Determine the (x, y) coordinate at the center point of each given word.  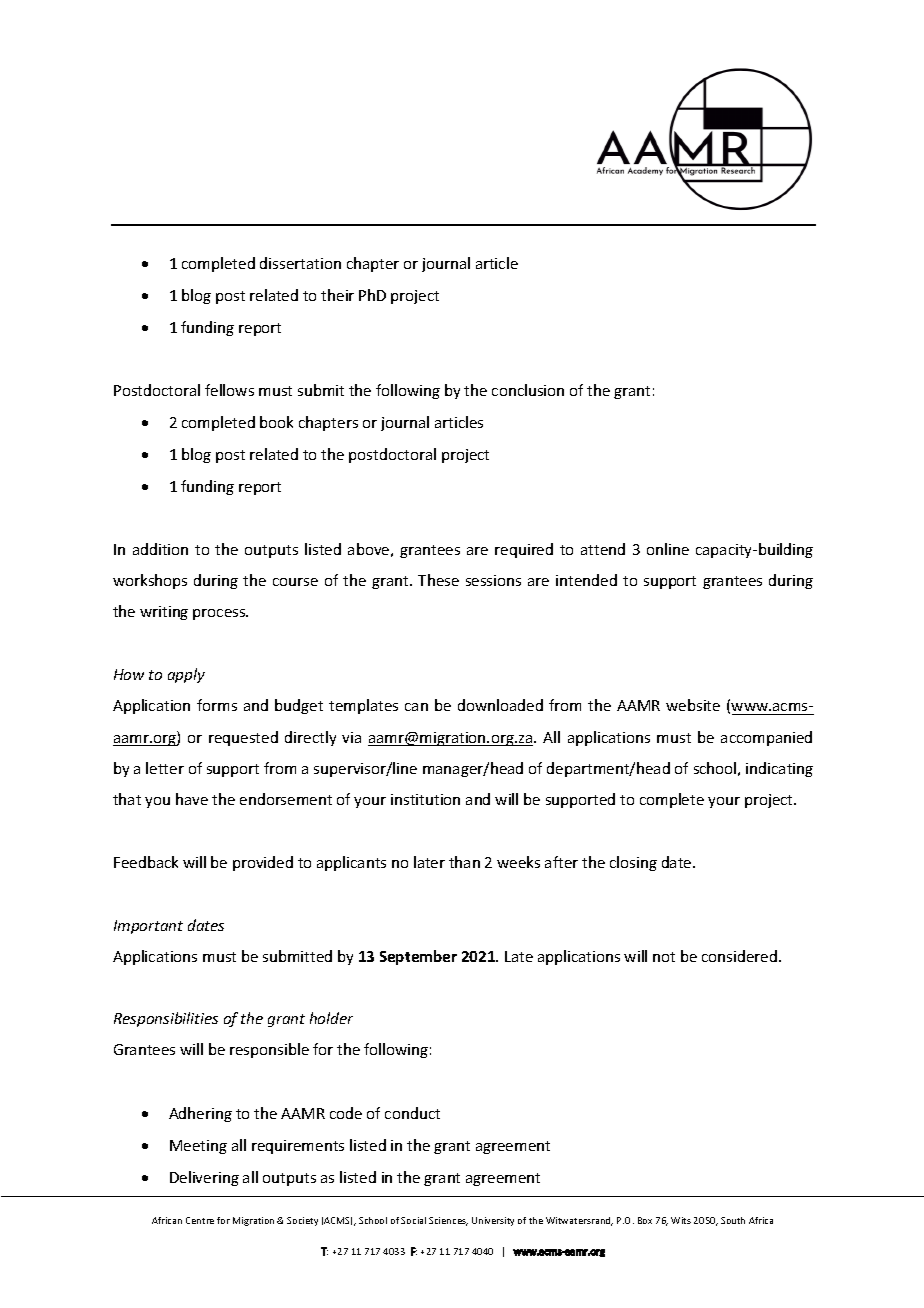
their (337, 295)
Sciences (448, 1221)
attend (603, 549)
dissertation (300, 263)
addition (160, 549)
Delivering (204, 1178)
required (524, 550)
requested (243, 738)
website (693, 705)
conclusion (528, 390)
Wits (681, 1220)
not (664, 957)
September (418, 957)
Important (148, 927)
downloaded (500, 705)
